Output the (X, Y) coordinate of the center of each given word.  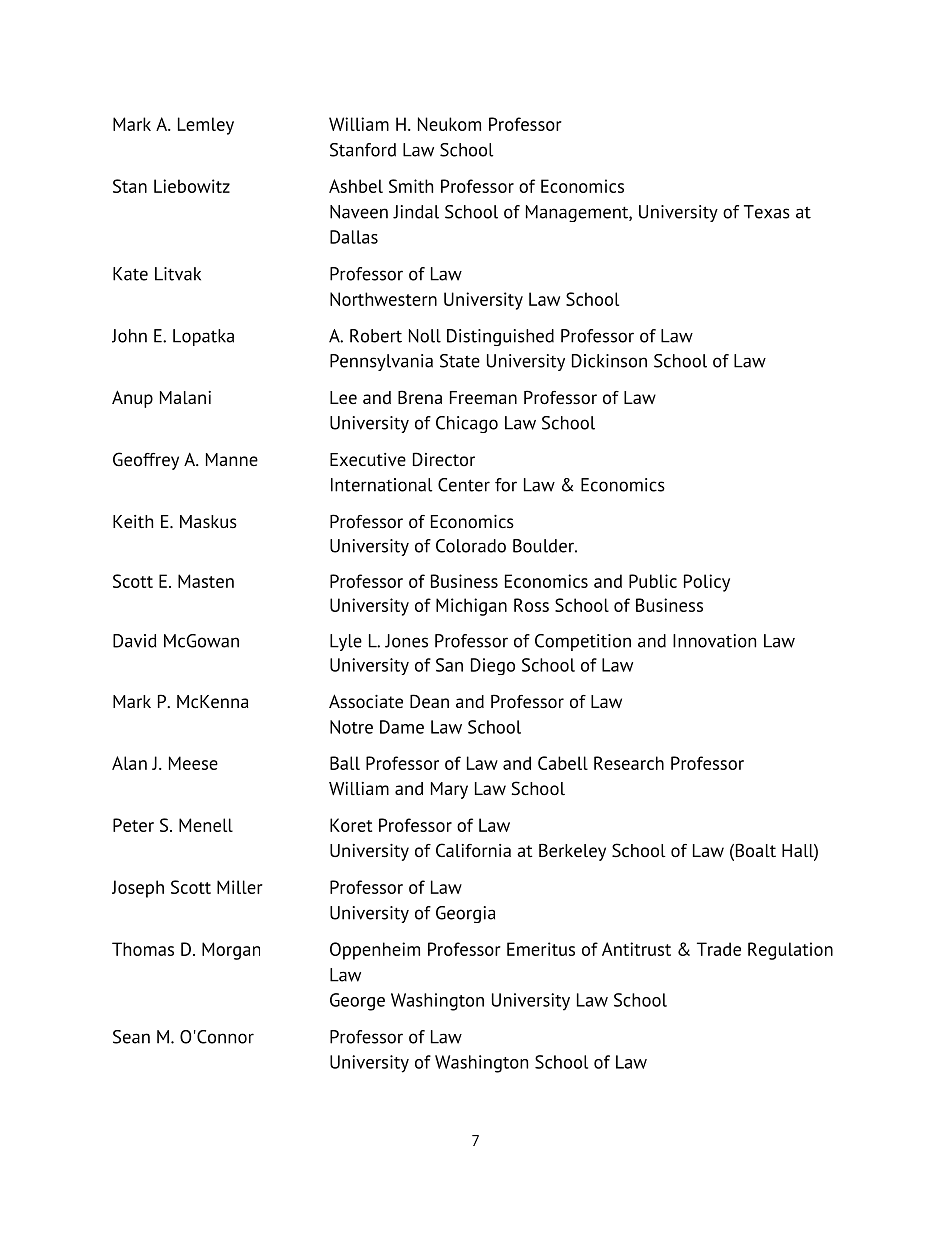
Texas (767, 212)
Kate (130, 274)
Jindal (416, 212)
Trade (719, 949)
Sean (131, 1037)
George (357, 1002)
